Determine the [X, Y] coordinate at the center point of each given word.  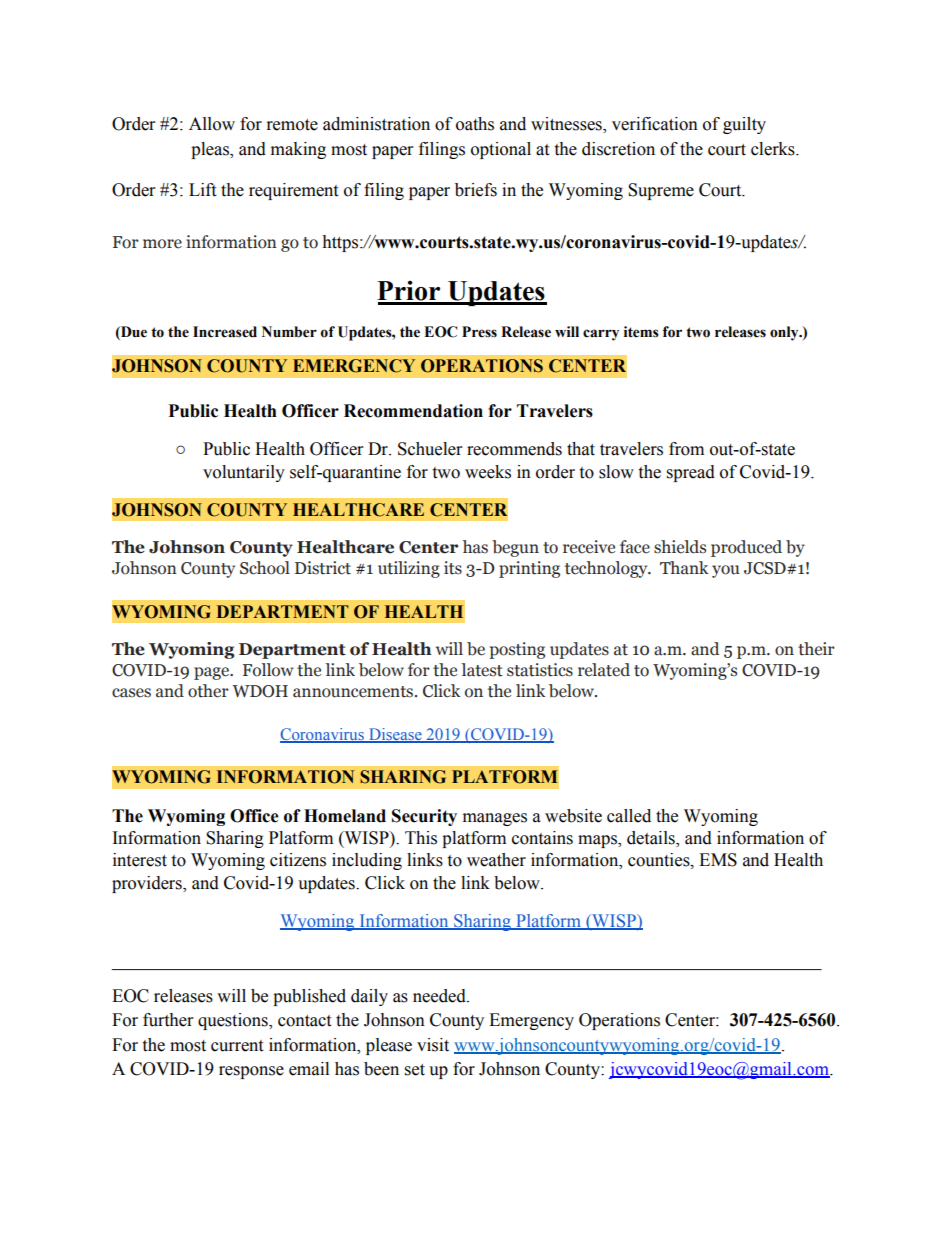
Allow [212, 124]
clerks [774, 149]
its [453, 568]
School [265, 568]
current [237, 1046]
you [726, 571]
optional [501, 150]
